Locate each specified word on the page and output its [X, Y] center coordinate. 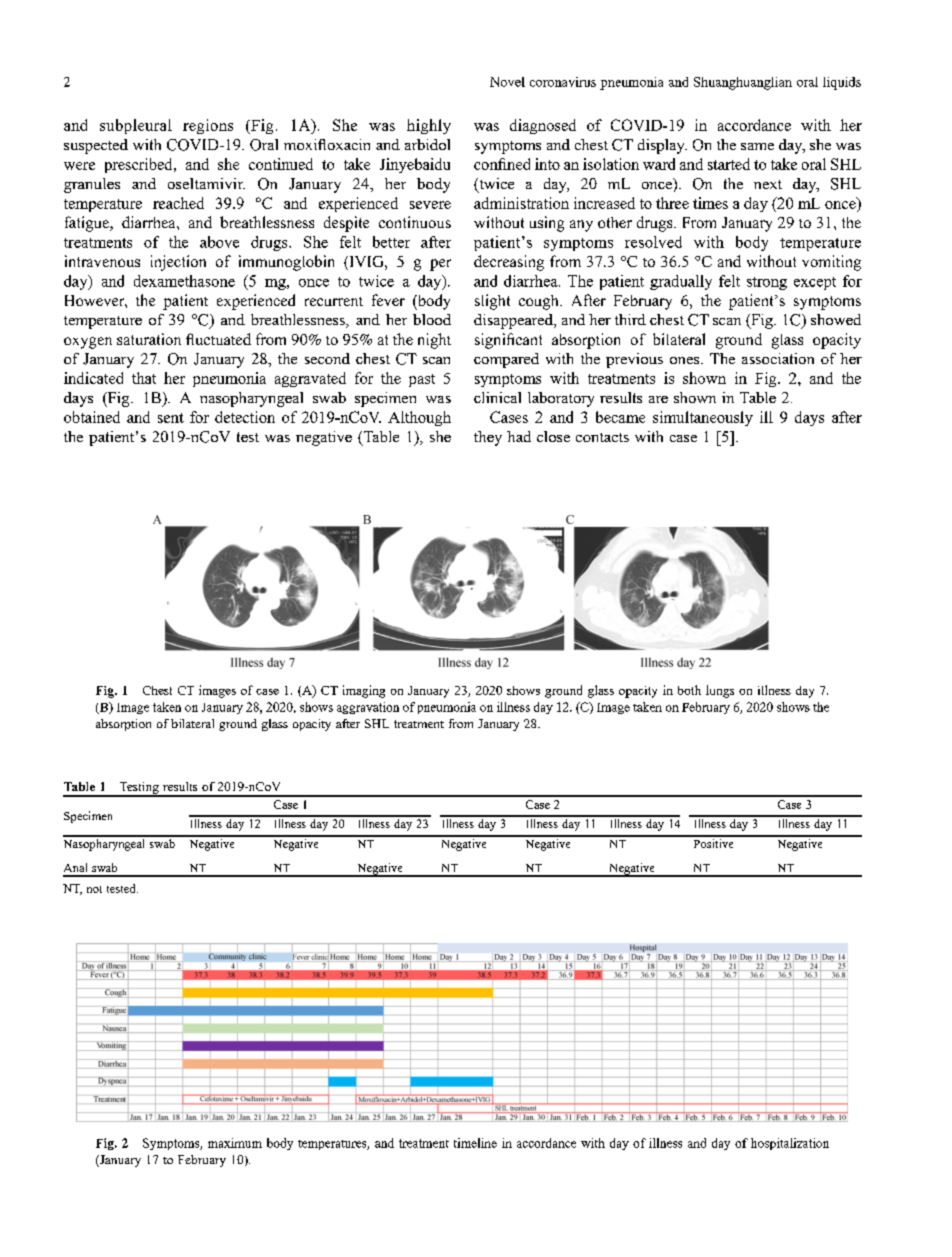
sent [171, 418]
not [94, 889]
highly [429, 126]
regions [208, 126]
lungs [720, 691]
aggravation [368, 708]
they [488, 438]
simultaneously [703, 418]
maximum [235, 1143]
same [757, 146]
